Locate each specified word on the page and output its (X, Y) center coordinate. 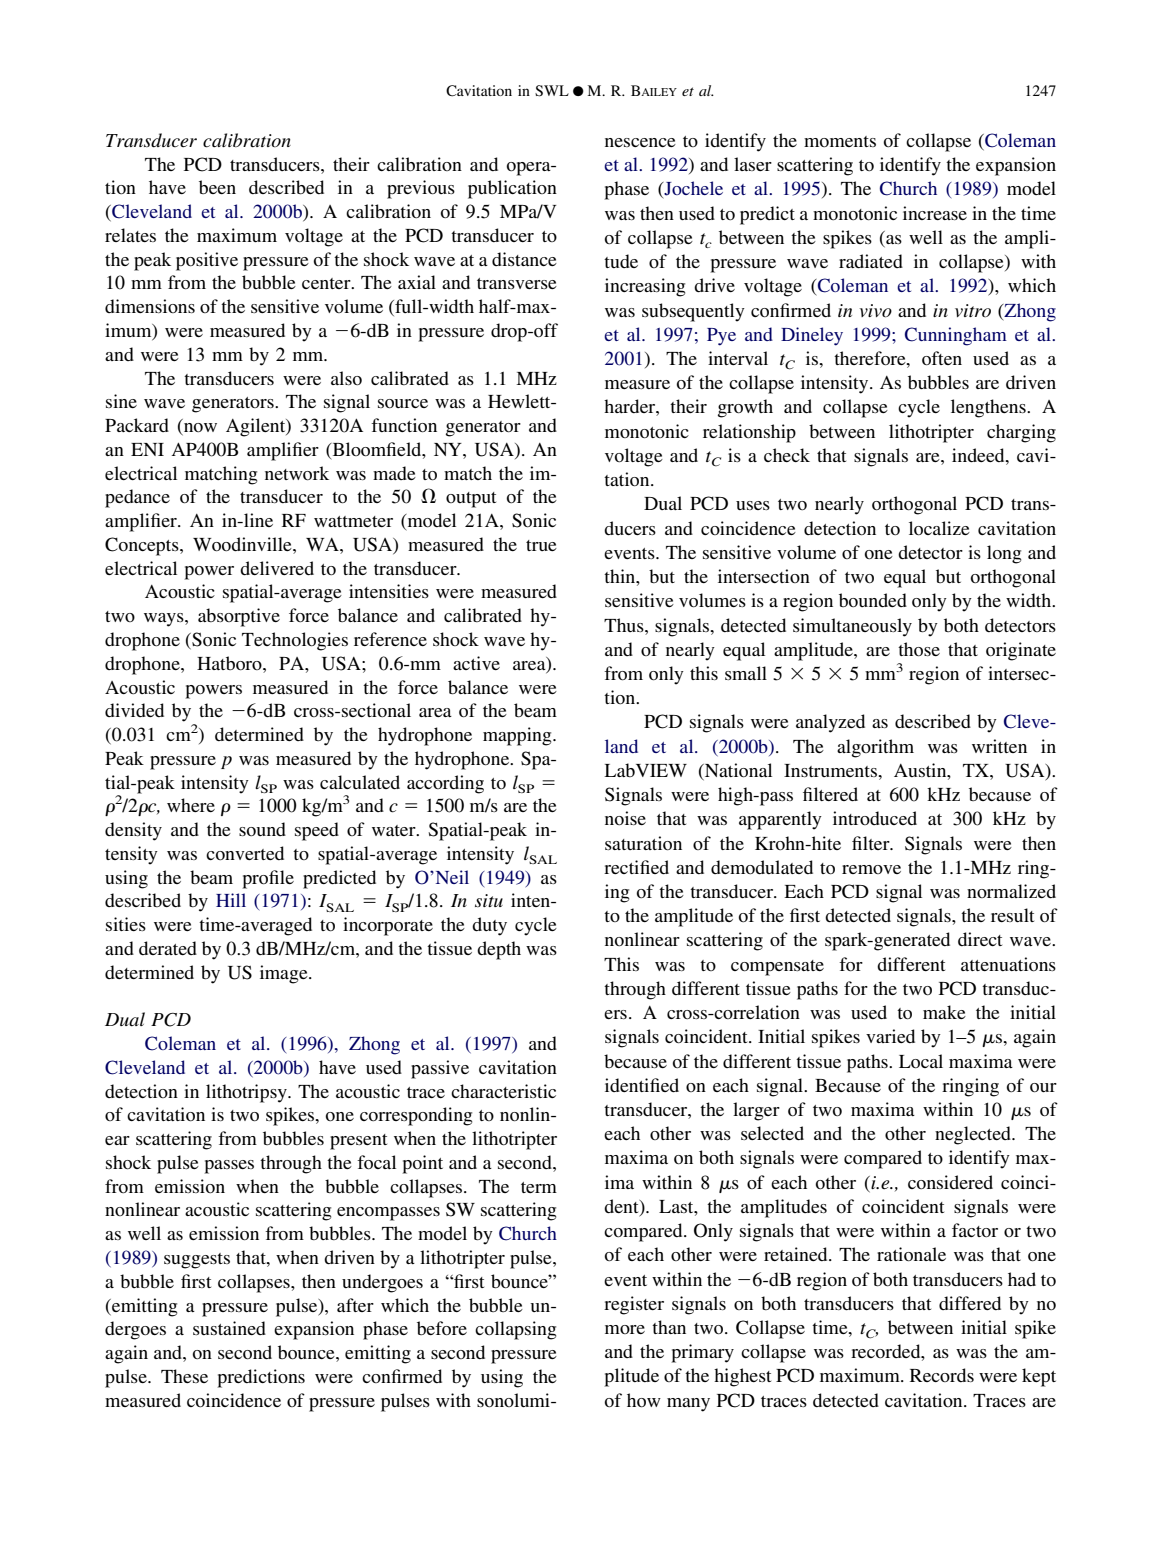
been (217, 187)
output (471, 500)
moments (840, 141)
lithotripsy (247, 1093)
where (191, 805)
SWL (552, 91)
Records (942, 1375)
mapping (518, 736)
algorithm (875, 748)
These (184, 1376)
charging (1021, 433)
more (625, 1329)
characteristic (503, 1091)
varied (890, 1036)
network (297, 473)
